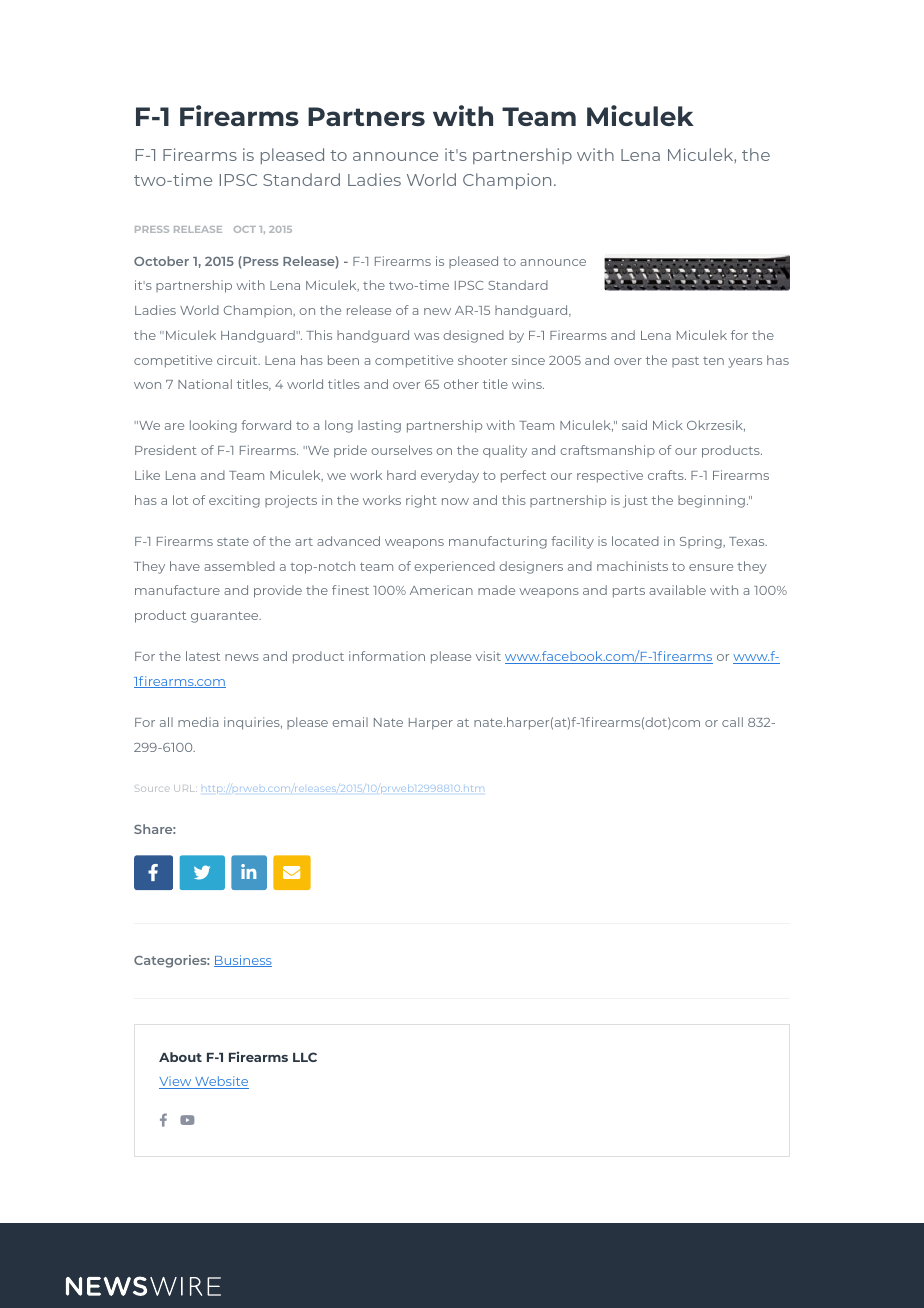 Image resolution: width=924 pixels, height=1308 pixels. I want to click on was, so click(426, 336).
